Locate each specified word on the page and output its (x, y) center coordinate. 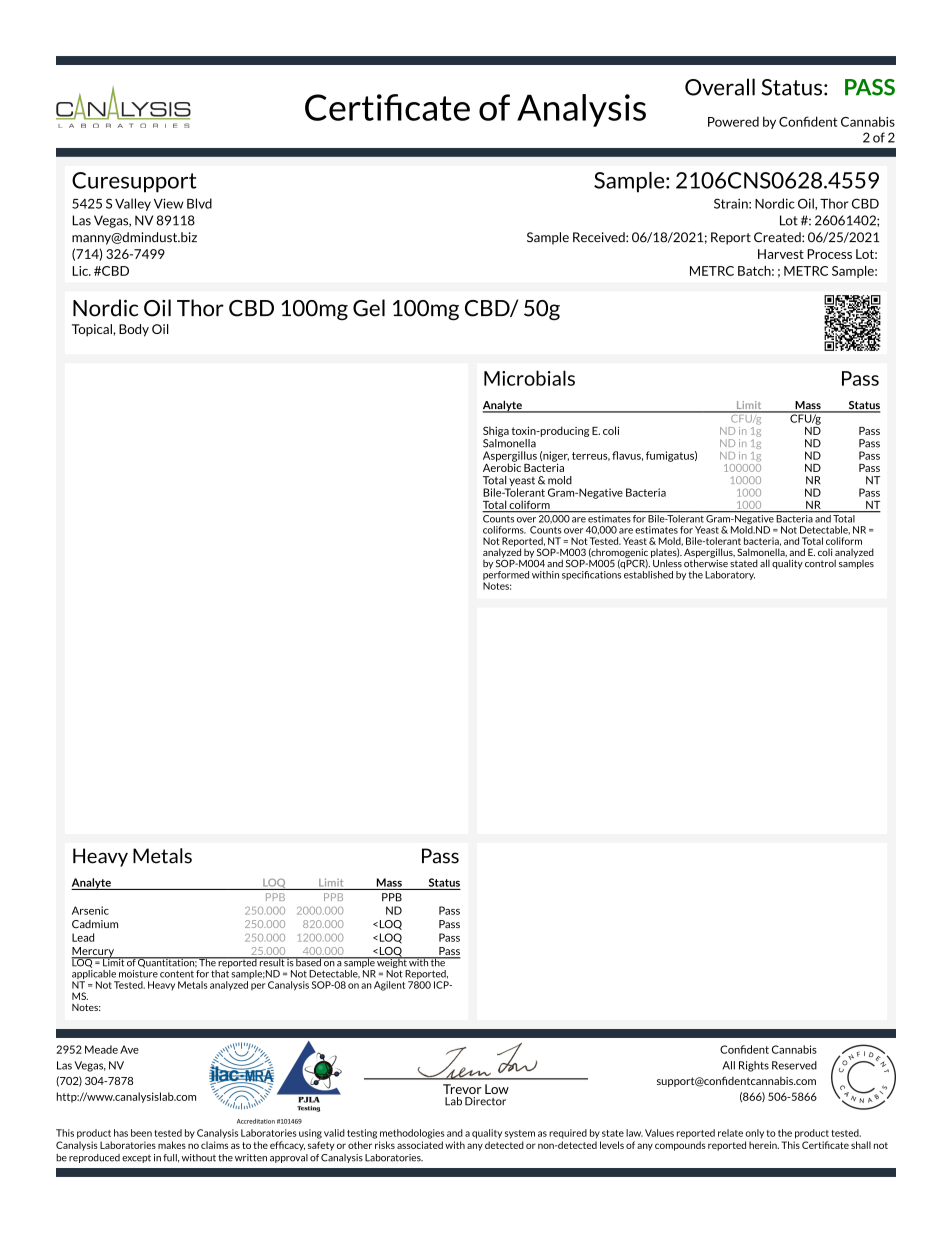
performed (506, 575)
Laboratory (730, 575)
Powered (733, 121)
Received (600, 237)
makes (172, 1145)
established (648, 573)
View (168, 203)
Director (485, 1101)
